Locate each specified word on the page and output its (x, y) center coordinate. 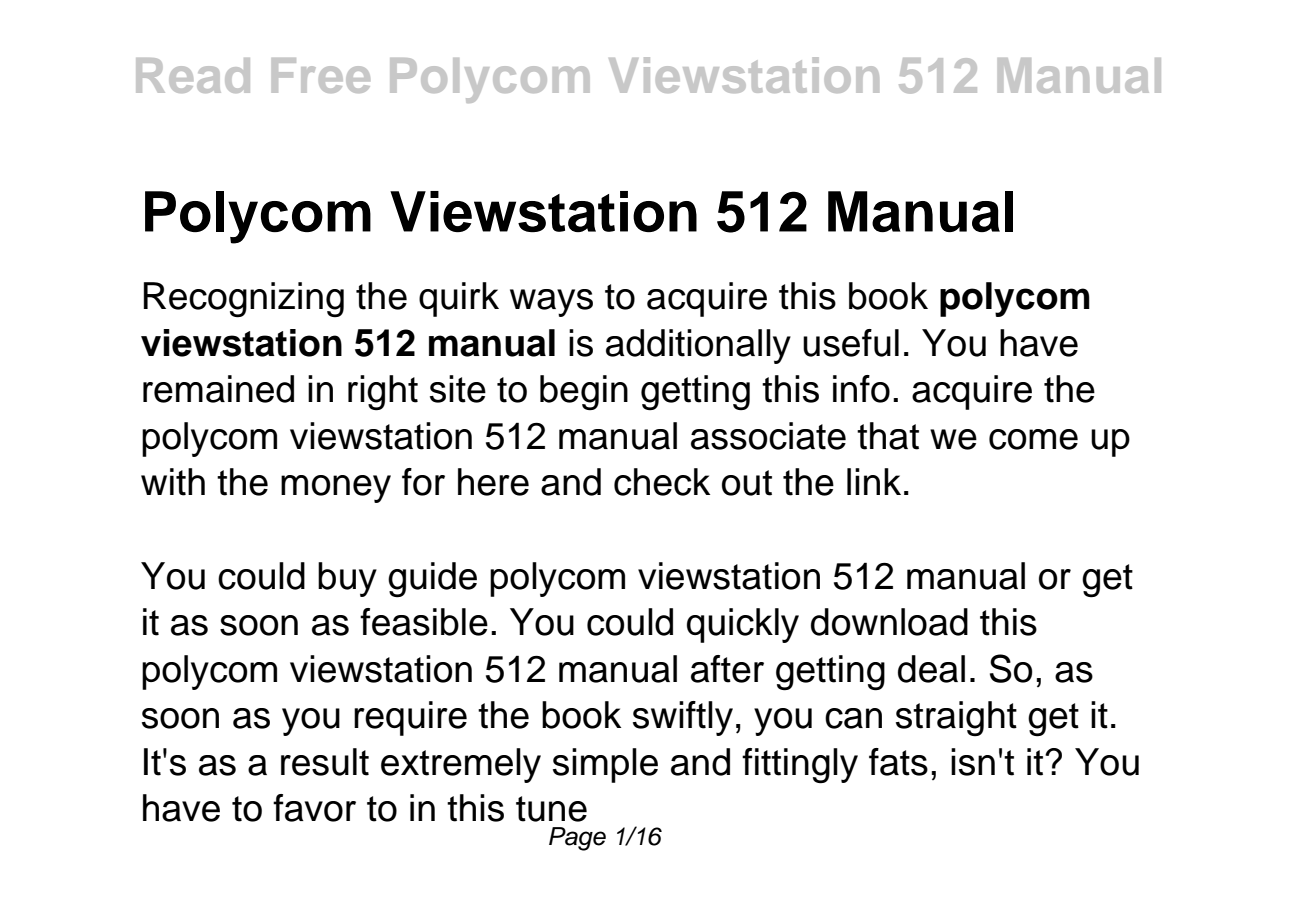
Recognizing (244, 300)
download (889, 622)
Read (193, 75)
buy (347, 579)
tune (551, 809)
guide (432, 580)
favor (314, 808)
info (861, 389)
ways (551, 303)
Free (321, 75)
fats (898, 762)
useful (851, 343)
